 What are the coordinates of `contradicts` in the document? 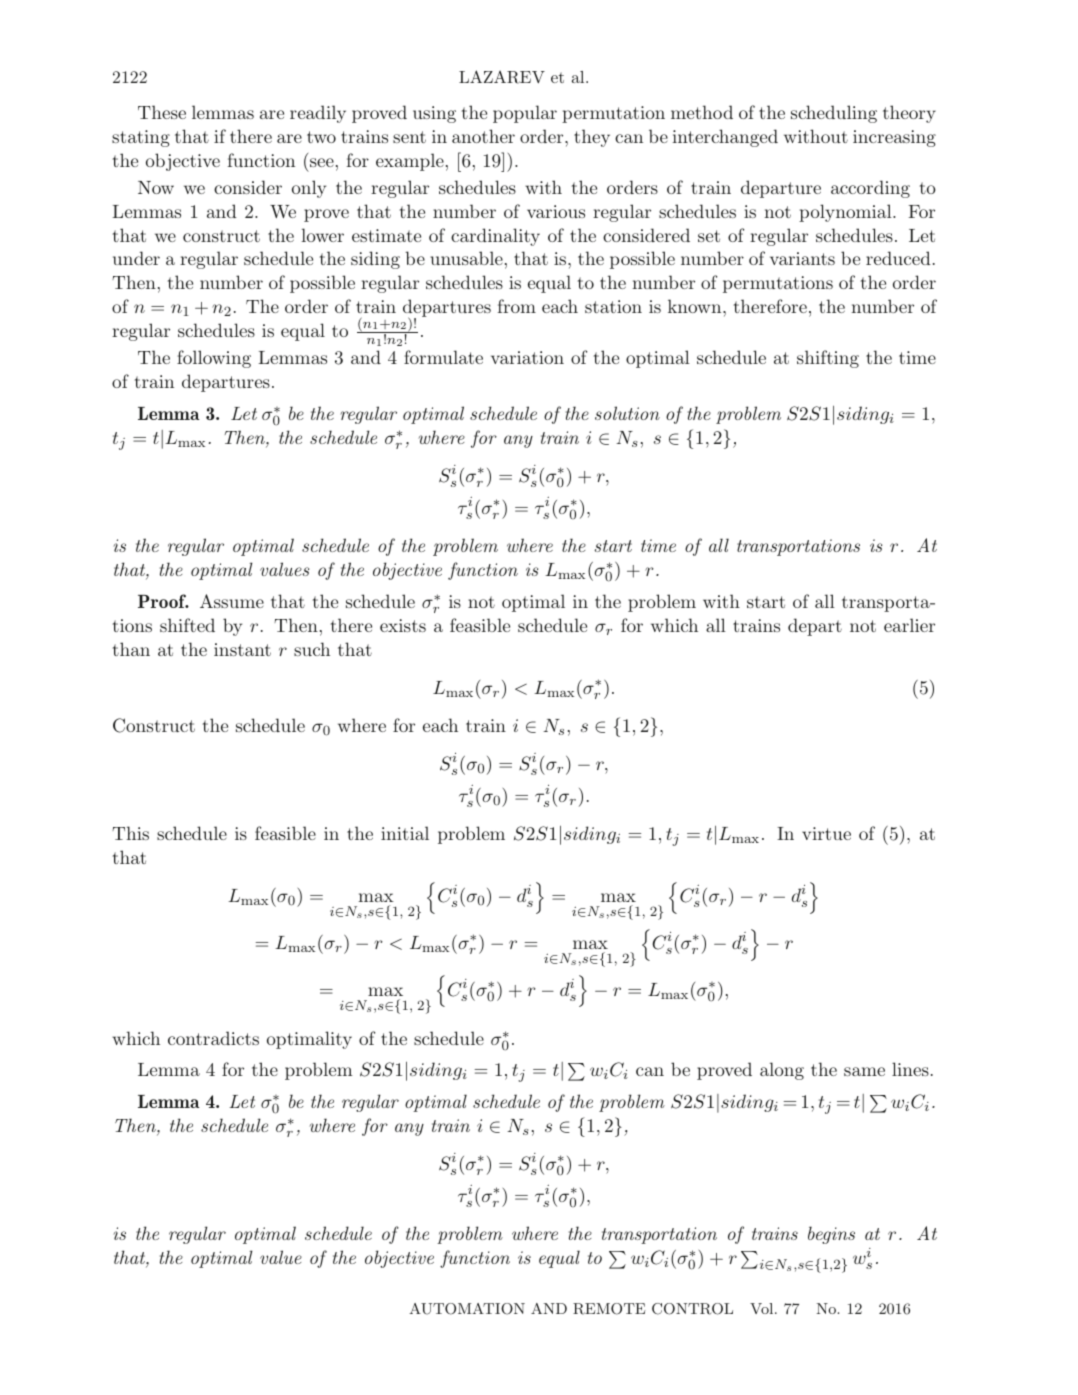 It's located at (213, 1038).
